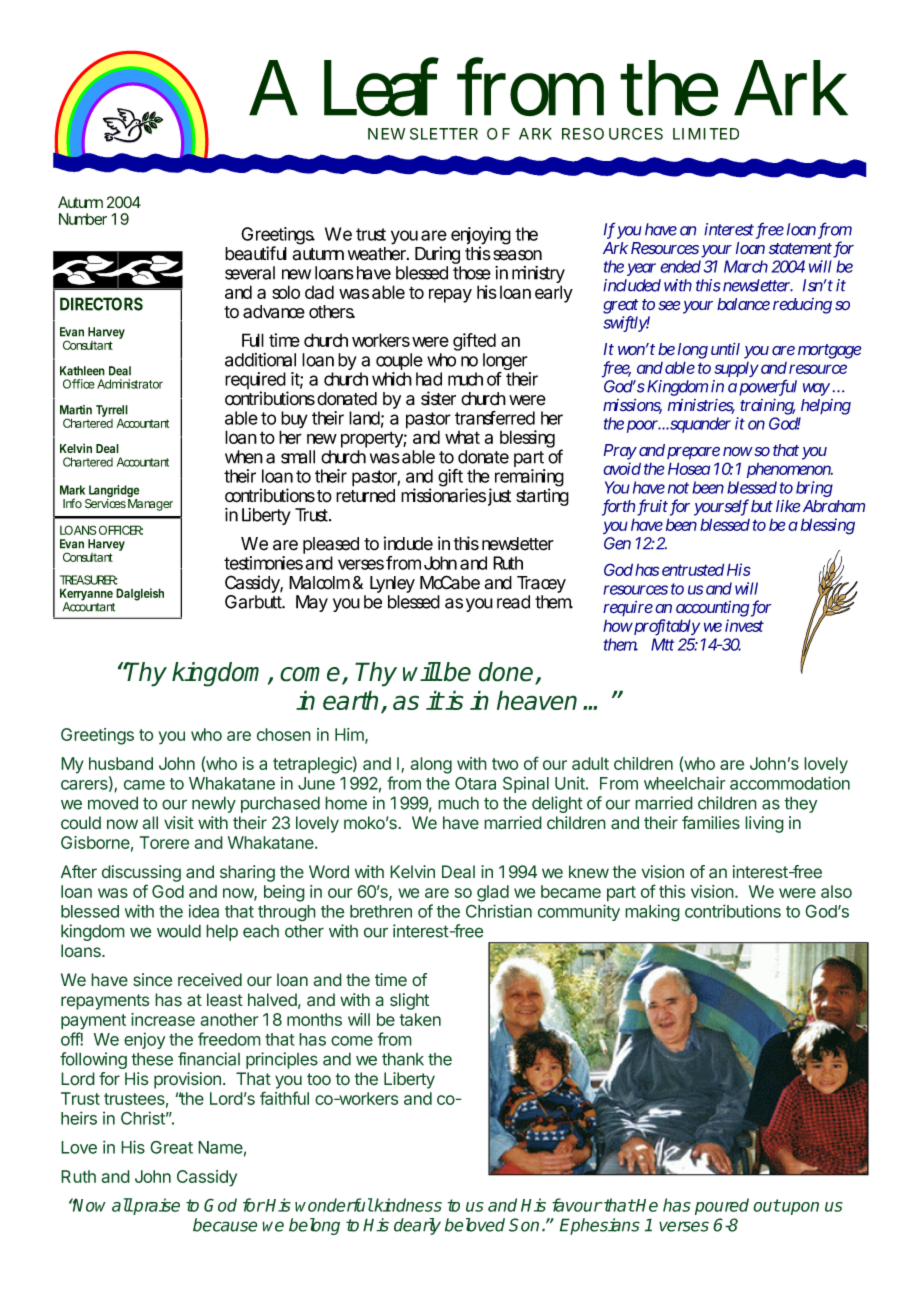 The image size is (924, 1307). What do you see at coordinates (83, 219) in the screenshot?
I see `Number` at bounding box center [83, 219].
